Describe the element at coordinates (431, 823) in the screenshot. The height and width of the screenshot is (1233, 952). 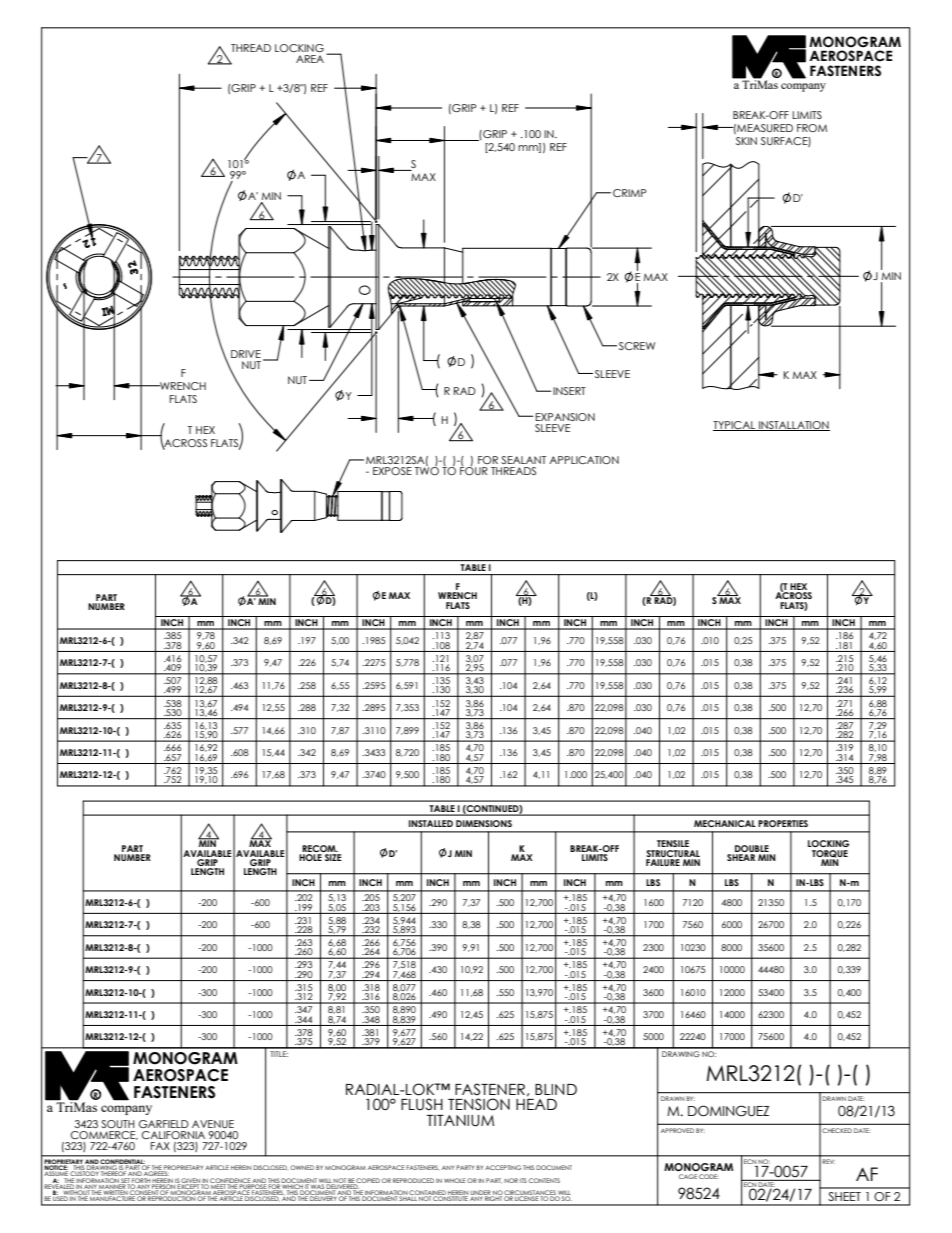
I see `INSTALLED` at that location.
